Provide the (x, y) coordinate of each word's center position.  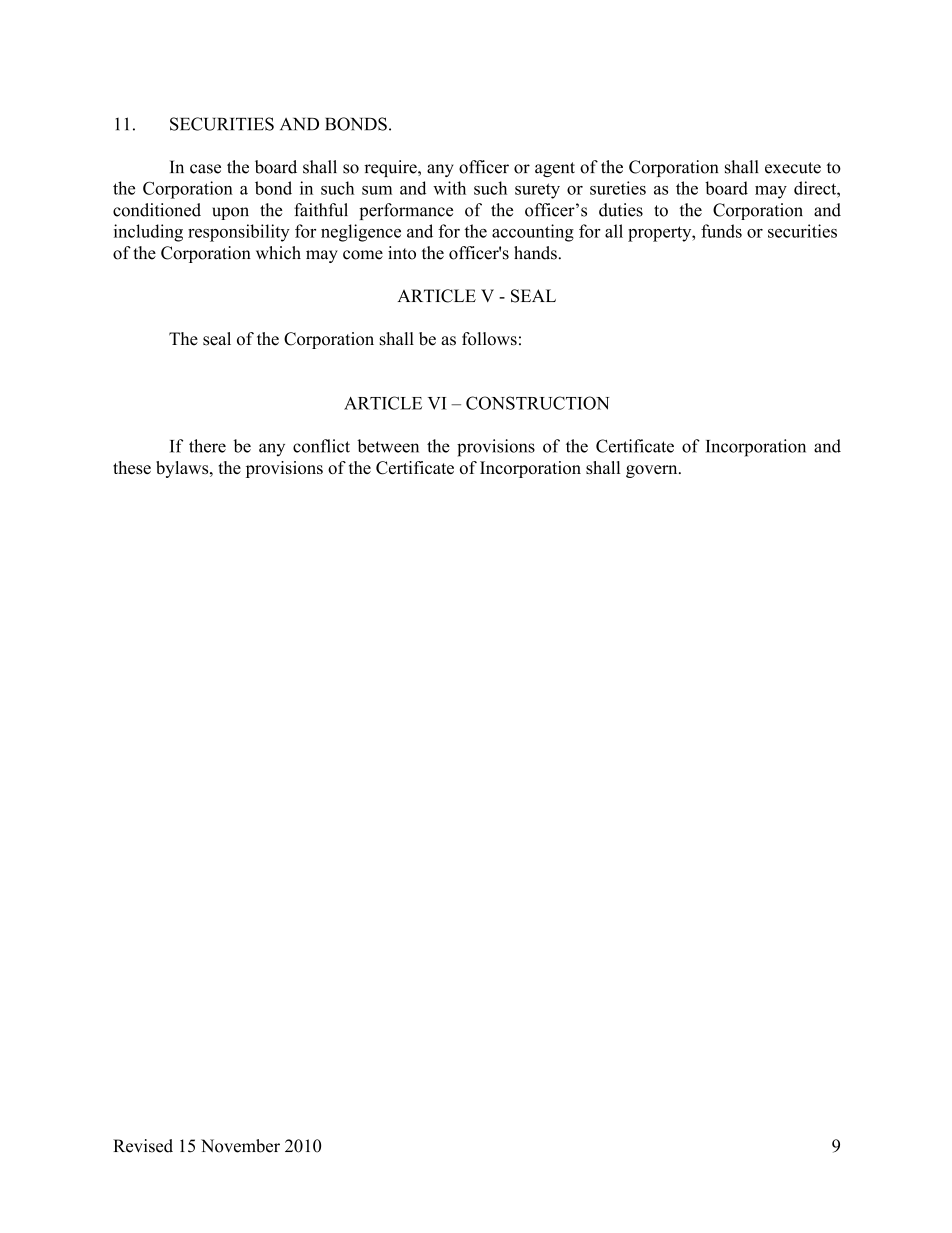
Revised (143, 1146)
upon (230, 213)
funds (721, 231)
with (449, 188)
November (240, 1146)
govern (653, 471)
